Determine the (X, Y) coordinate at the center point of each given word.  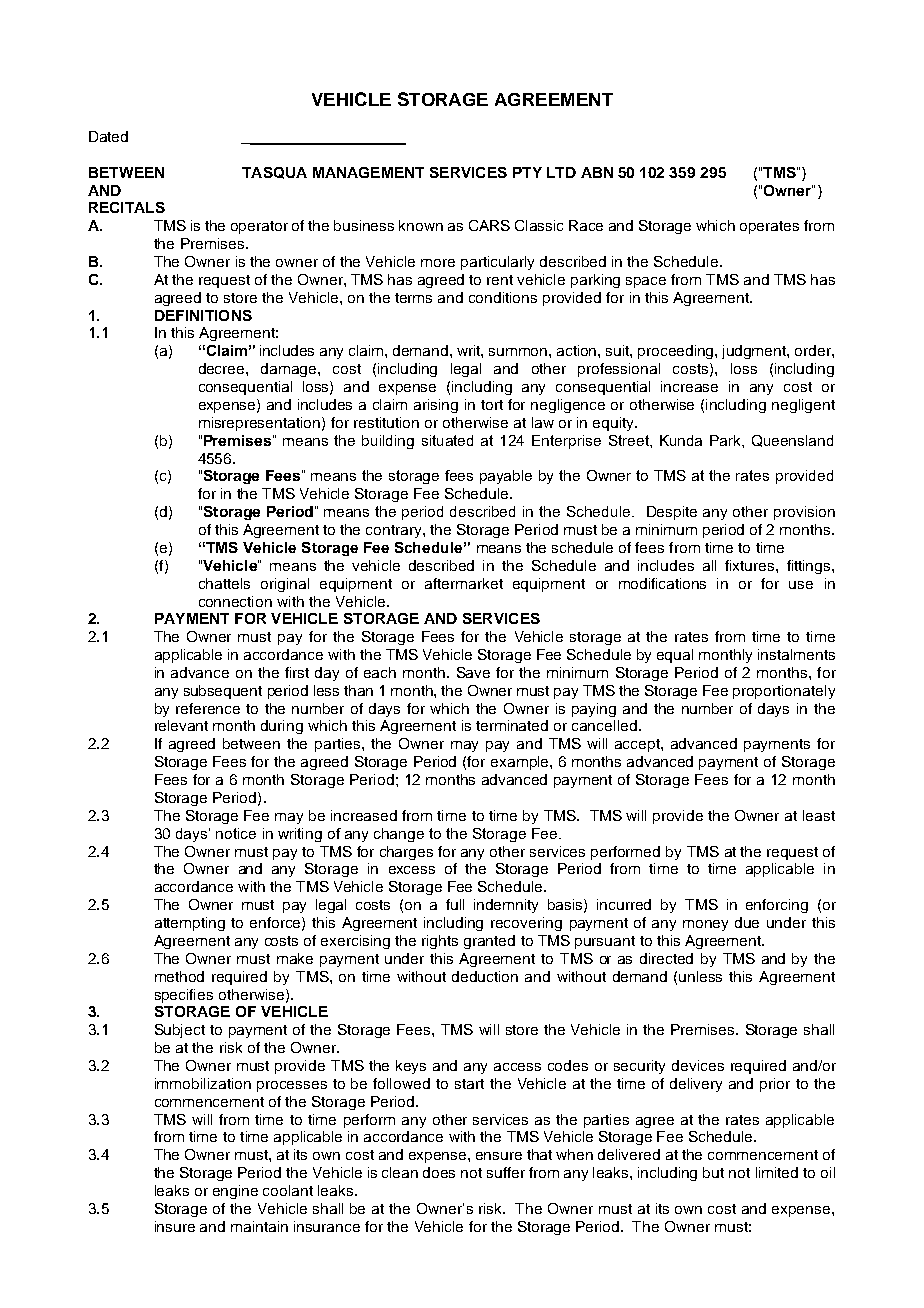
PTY (527, 172)
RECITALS (127, 207)
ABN (597, 172)
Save (473, 672)
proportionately (784, 692)
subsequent (223, 692)
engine (235, 1192)
